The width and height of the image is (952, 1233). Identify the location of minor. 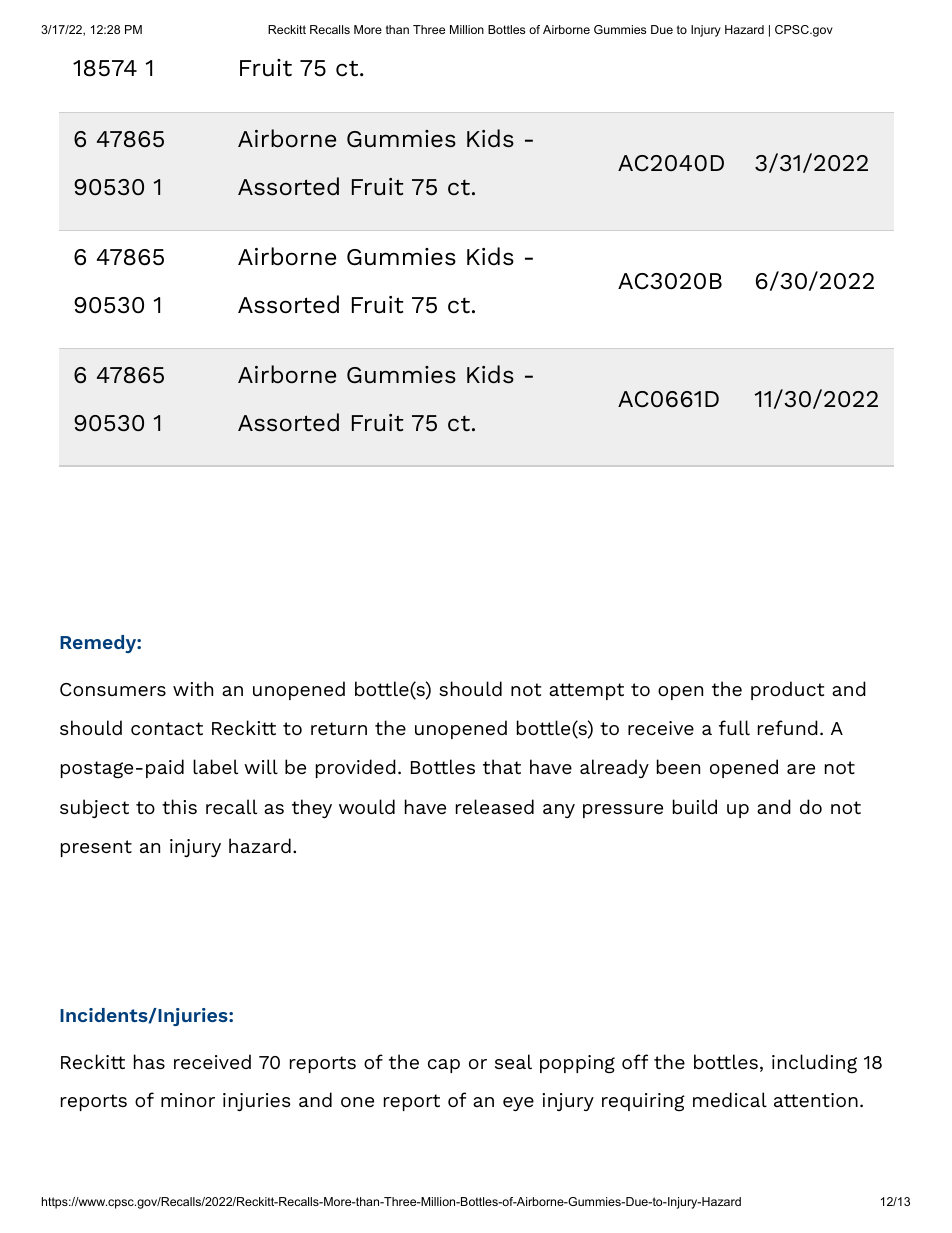
(188, 1100).
